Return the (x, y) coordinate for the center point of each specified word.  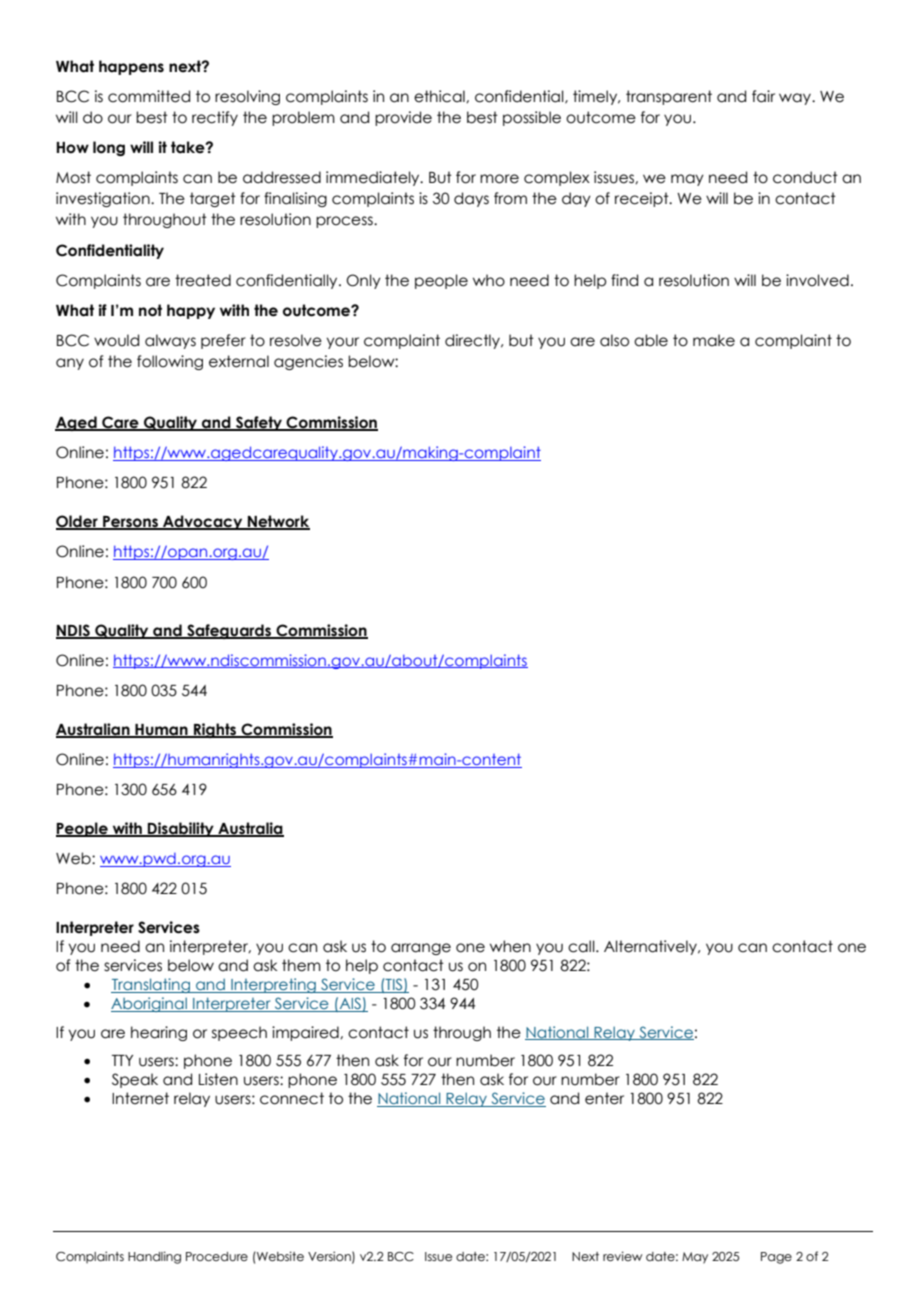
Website (279, 1256)
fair (763, 96)
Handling (154, 1257)
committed (149, 96)
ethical (440, 96)
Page (776, 1258)
